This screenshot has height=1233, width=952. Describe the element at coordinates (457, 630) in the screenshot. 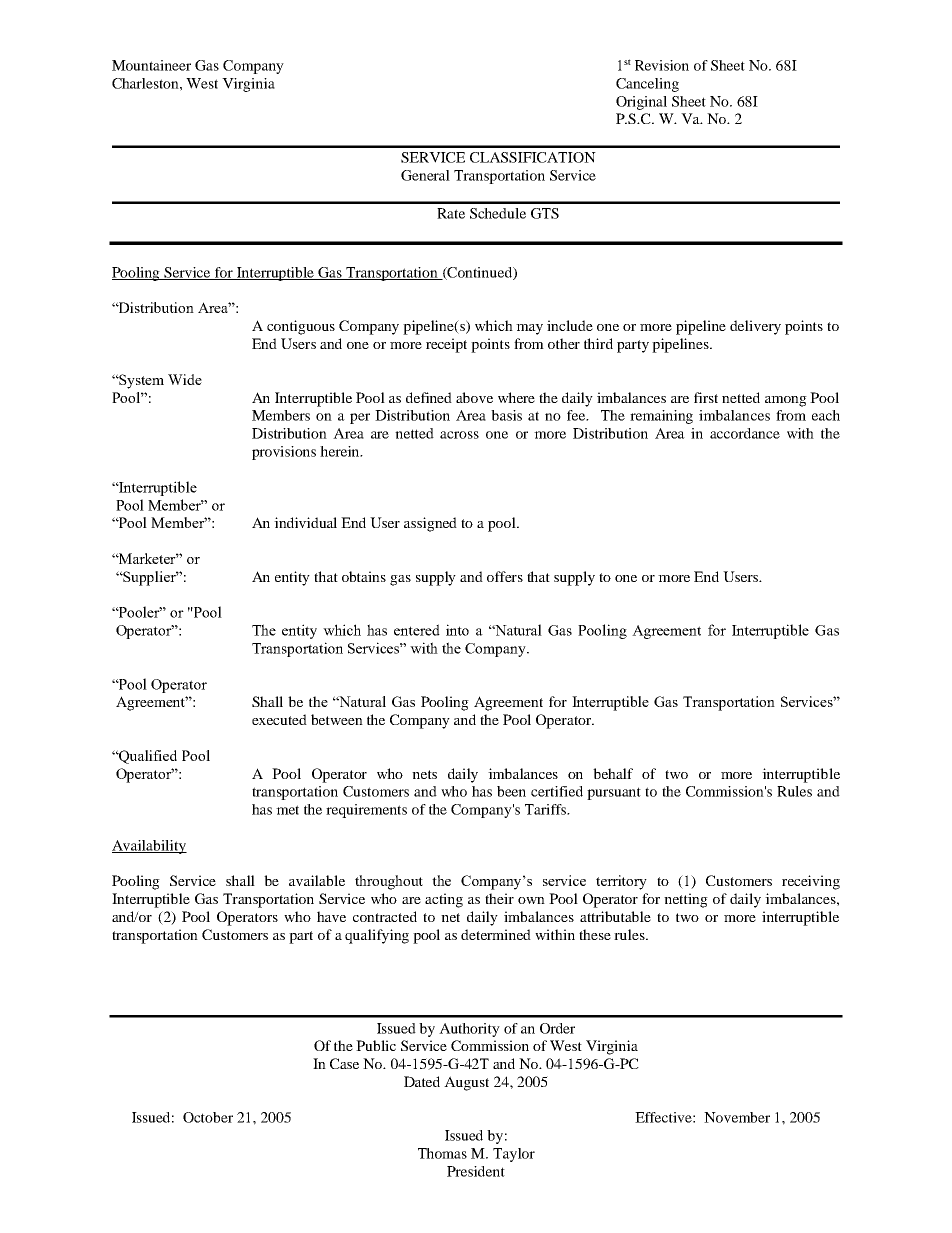

I see `into` at that location.
